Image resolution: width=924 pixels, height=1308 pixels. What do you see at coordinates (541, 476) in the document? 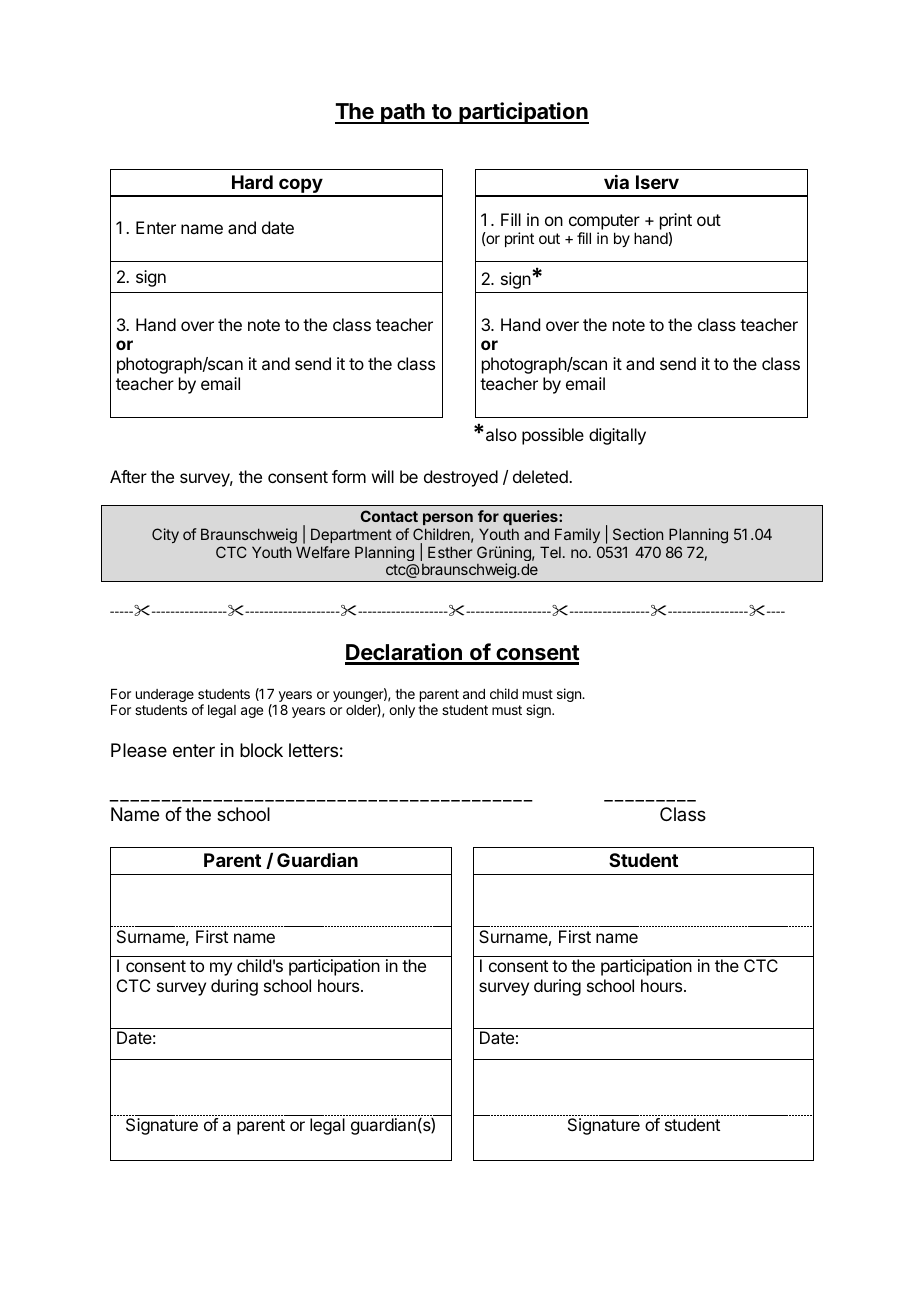
I see `deleted` at bounding box center [541, 476].
